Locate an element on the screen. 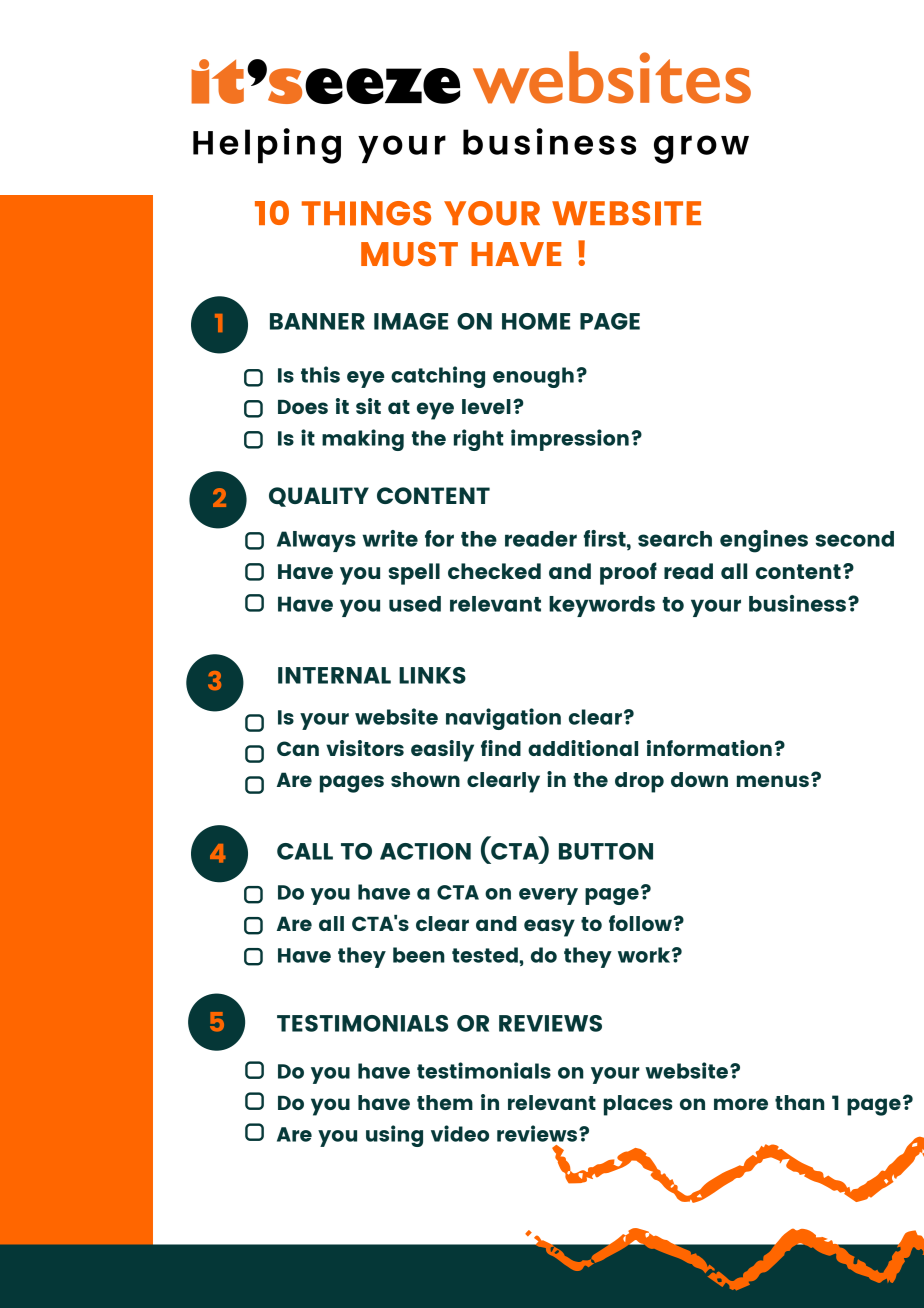  INTERNAL is located at coordinates (334, 675).
